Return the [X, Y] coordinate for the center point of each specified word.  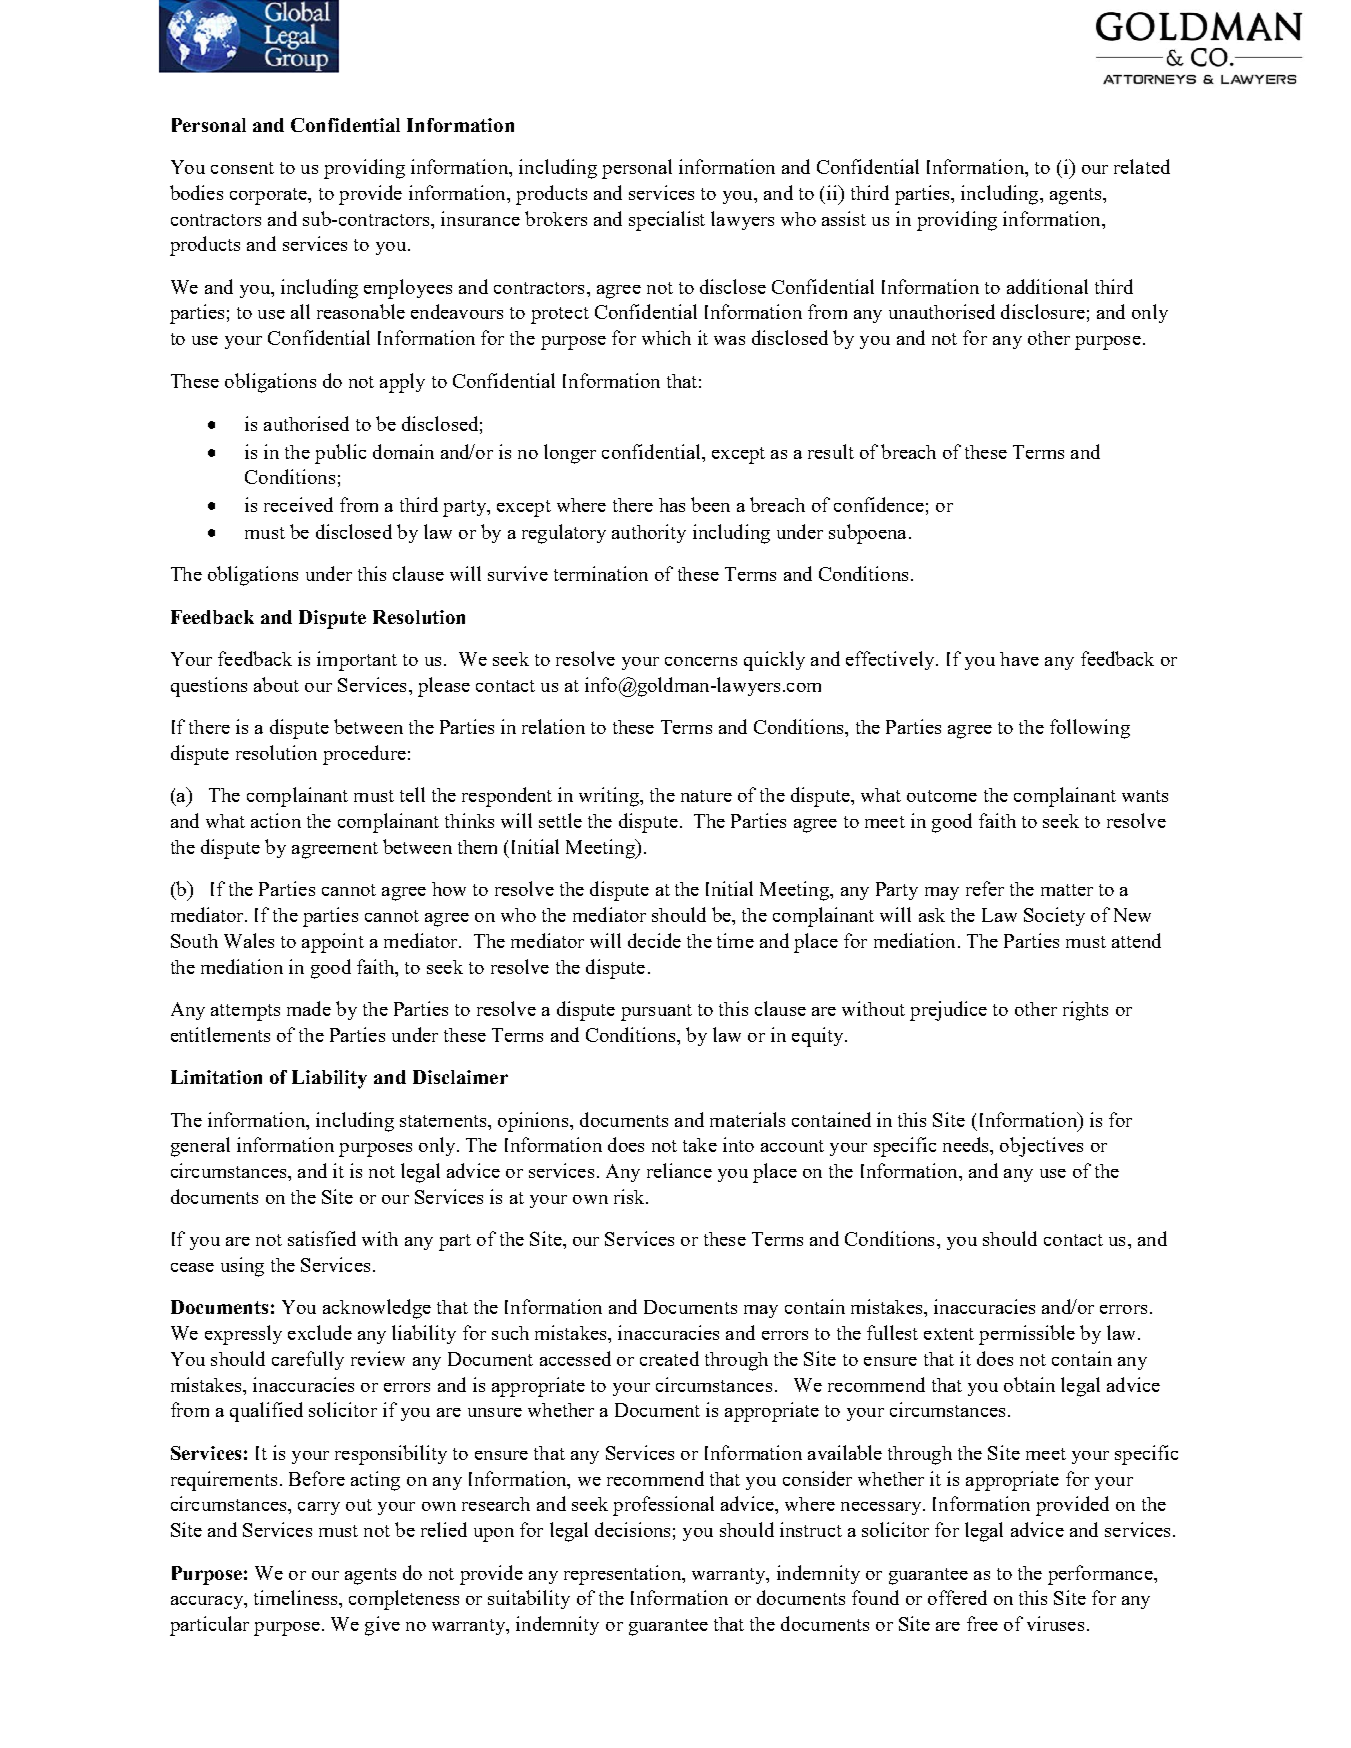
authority [649, 533]
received [298, 504]
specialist [667, 221]
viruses [1055, 1623]
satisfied [322, 1238]
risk [630, 1196]
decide [654, 940]
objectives [1041, 1147]
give [382, 1626]
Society [1054, 916]
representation [624, 1575]
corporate [269, 196]
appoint [333, 943]
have [1019, 659]
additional [1047, 286]
